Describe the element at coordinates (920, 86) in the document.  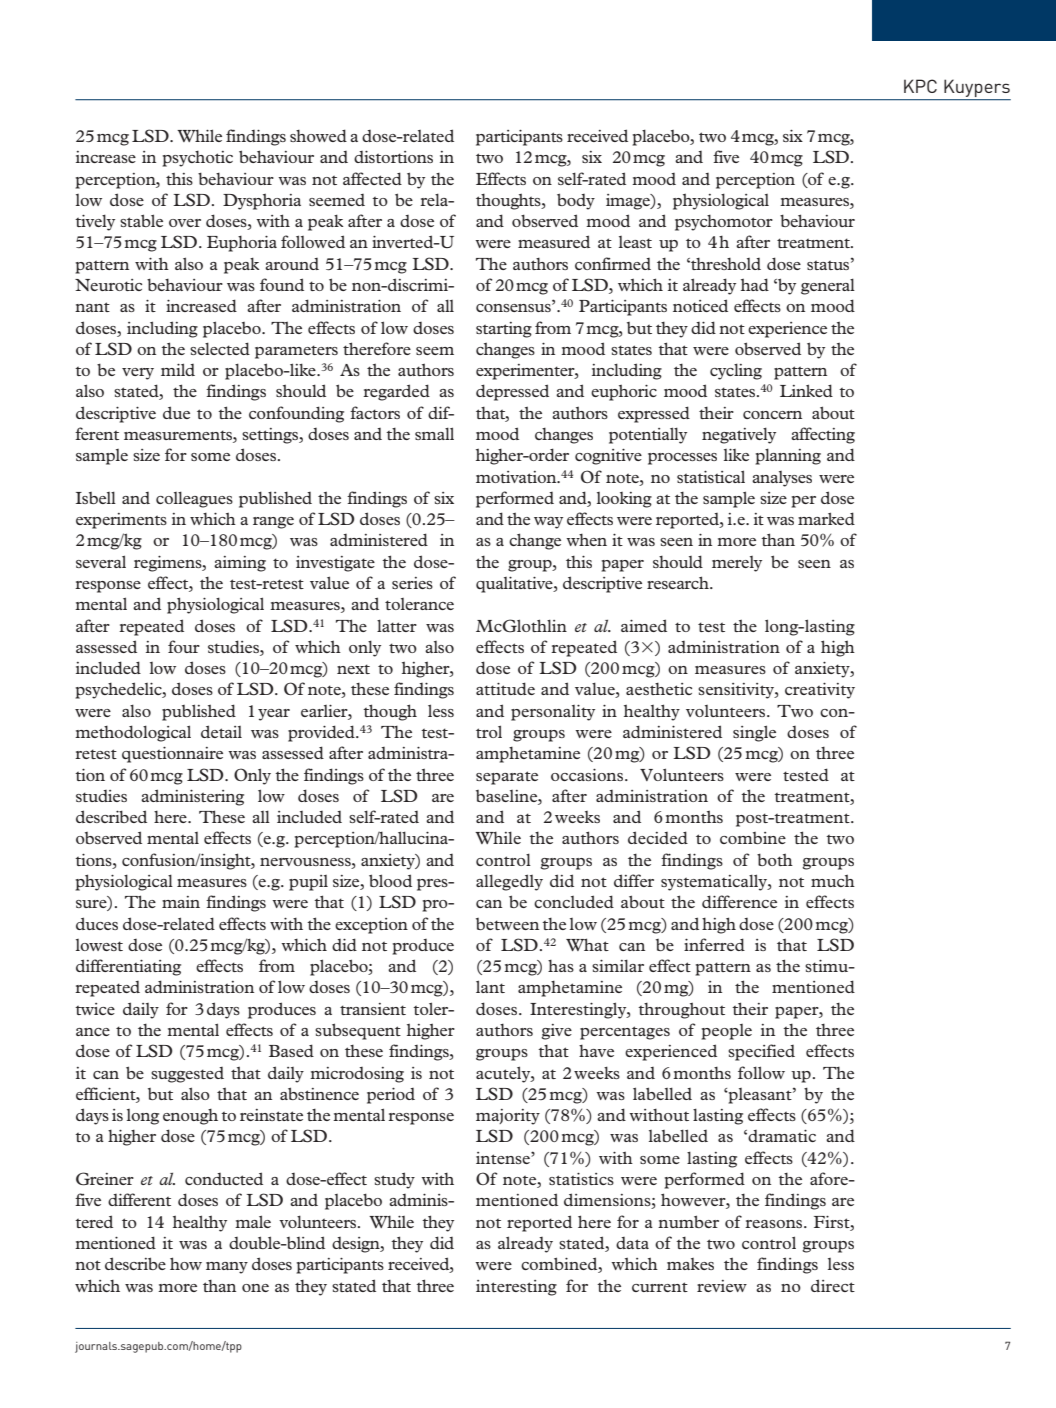
I see `KPC` at that location.
